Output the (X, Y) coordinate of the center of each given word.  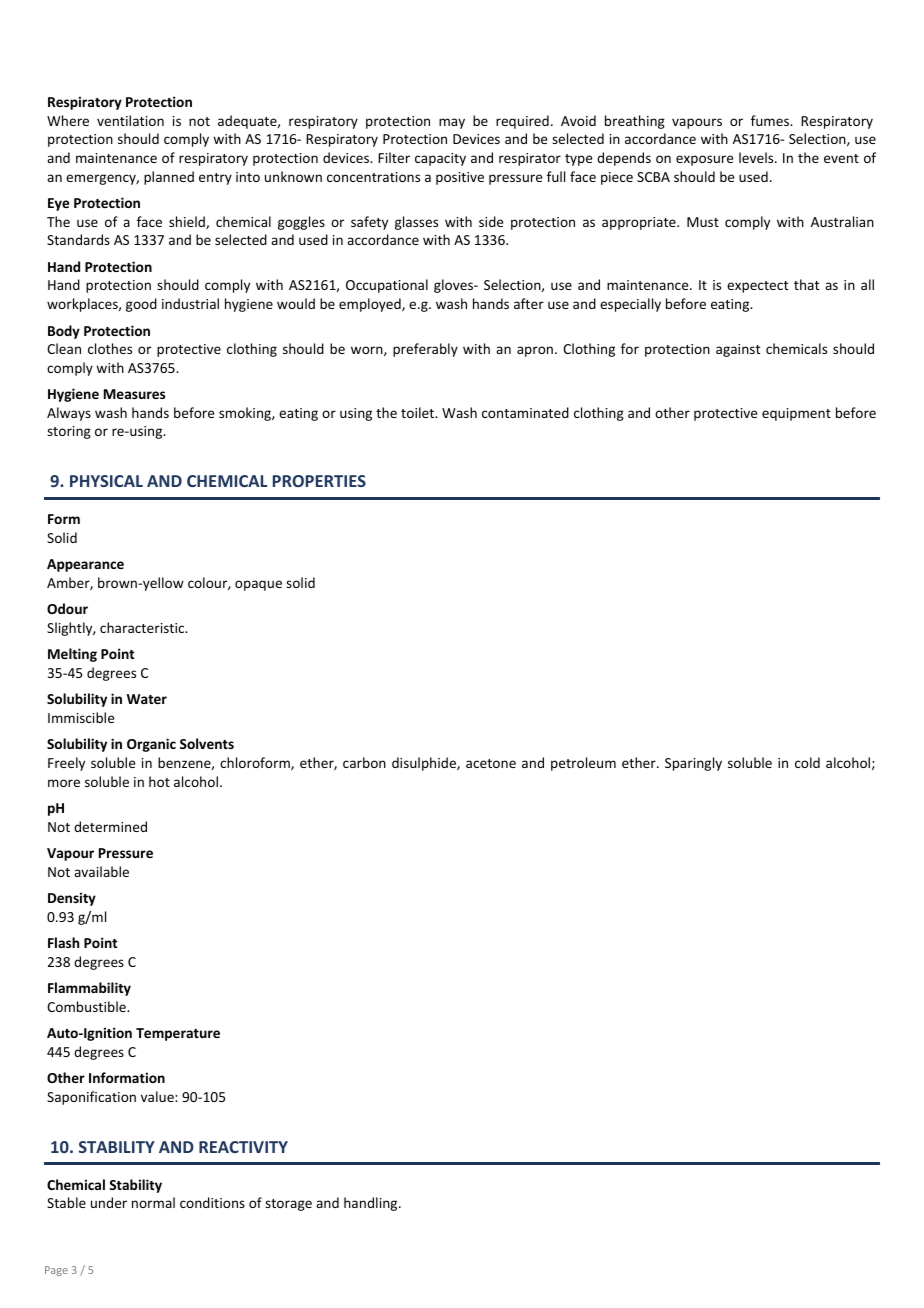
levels (757, 157)
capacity (440, 159)
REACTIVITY (243, 1147)
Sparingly (693, 764)
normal (153, 1202)
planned (169, 178)
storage (288, 1205)
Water (147, 699)
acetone (491, 763)
